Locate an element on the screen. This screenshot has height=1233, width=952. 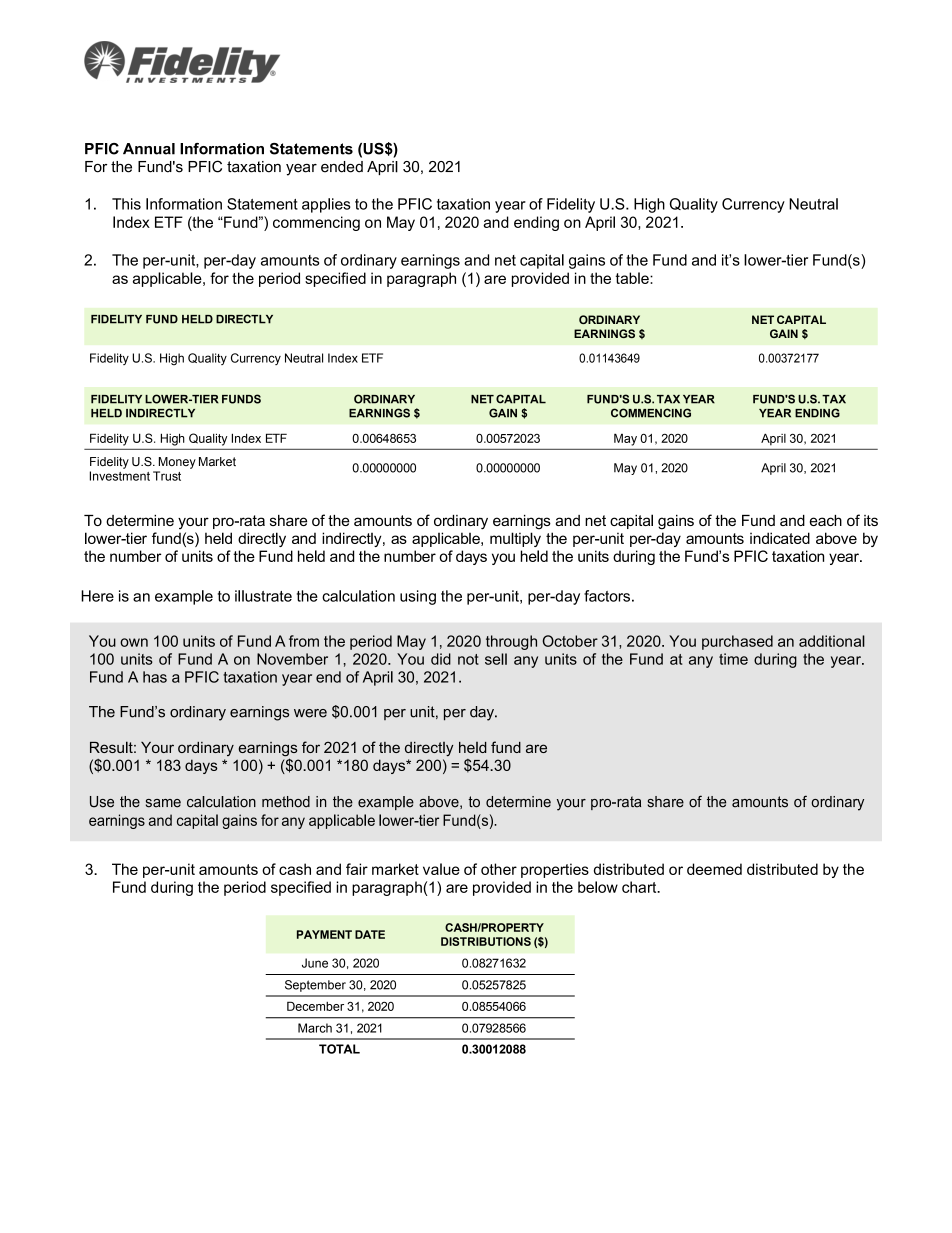
ended is located at coordinates (342, 167).
